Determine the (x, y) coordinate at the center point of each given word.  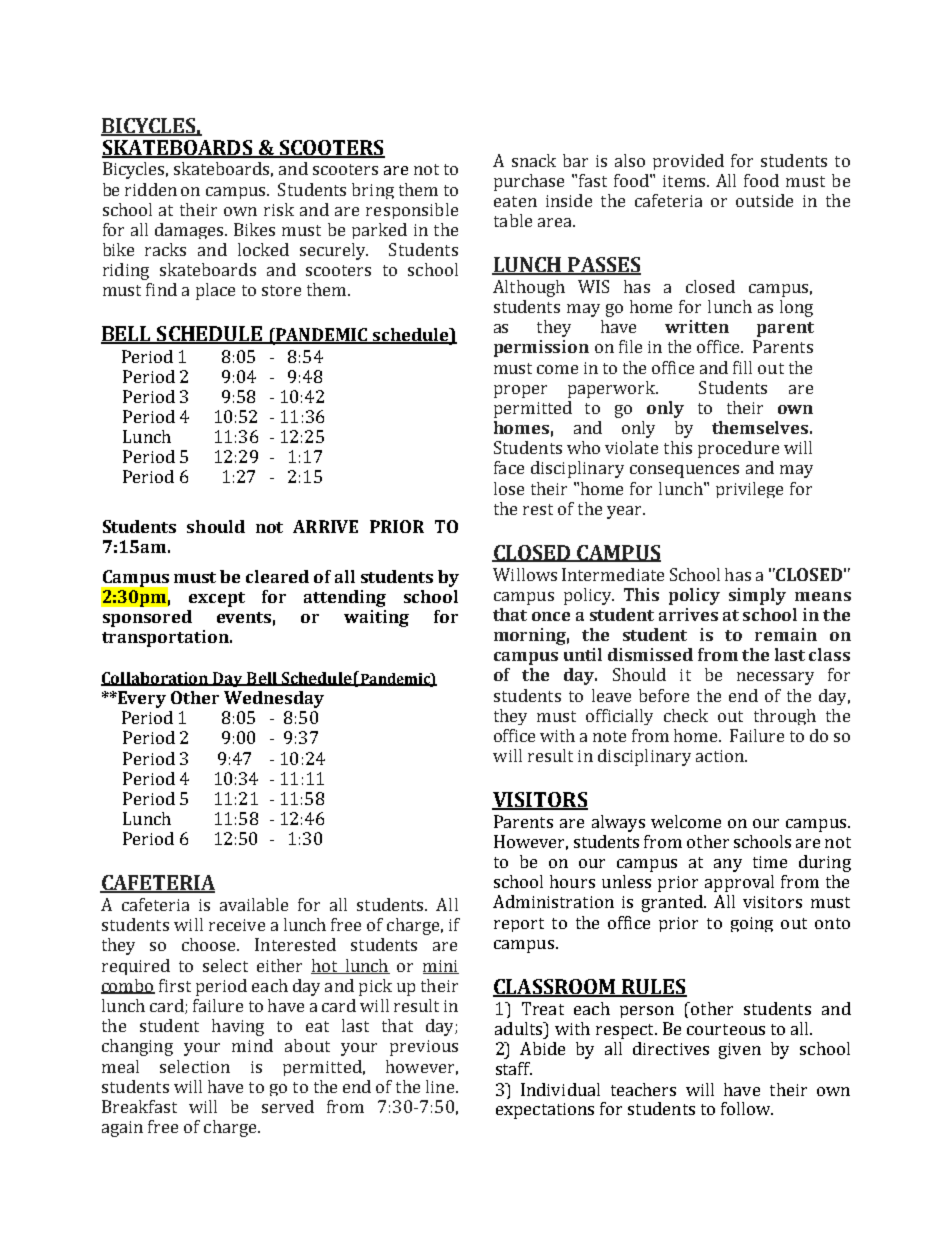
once (551, 616)
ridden (151, 189)
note (609, 736)
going (752, 924)
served (288, 1106)
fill (742, 367)
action (721, 756)
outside (764, 200)
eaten (515, 201)
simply (757, 596)
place (215, 291)
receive (237, 925)
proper (520, 391)
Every (141, 699)
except (217, 599)
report (519, 925)
